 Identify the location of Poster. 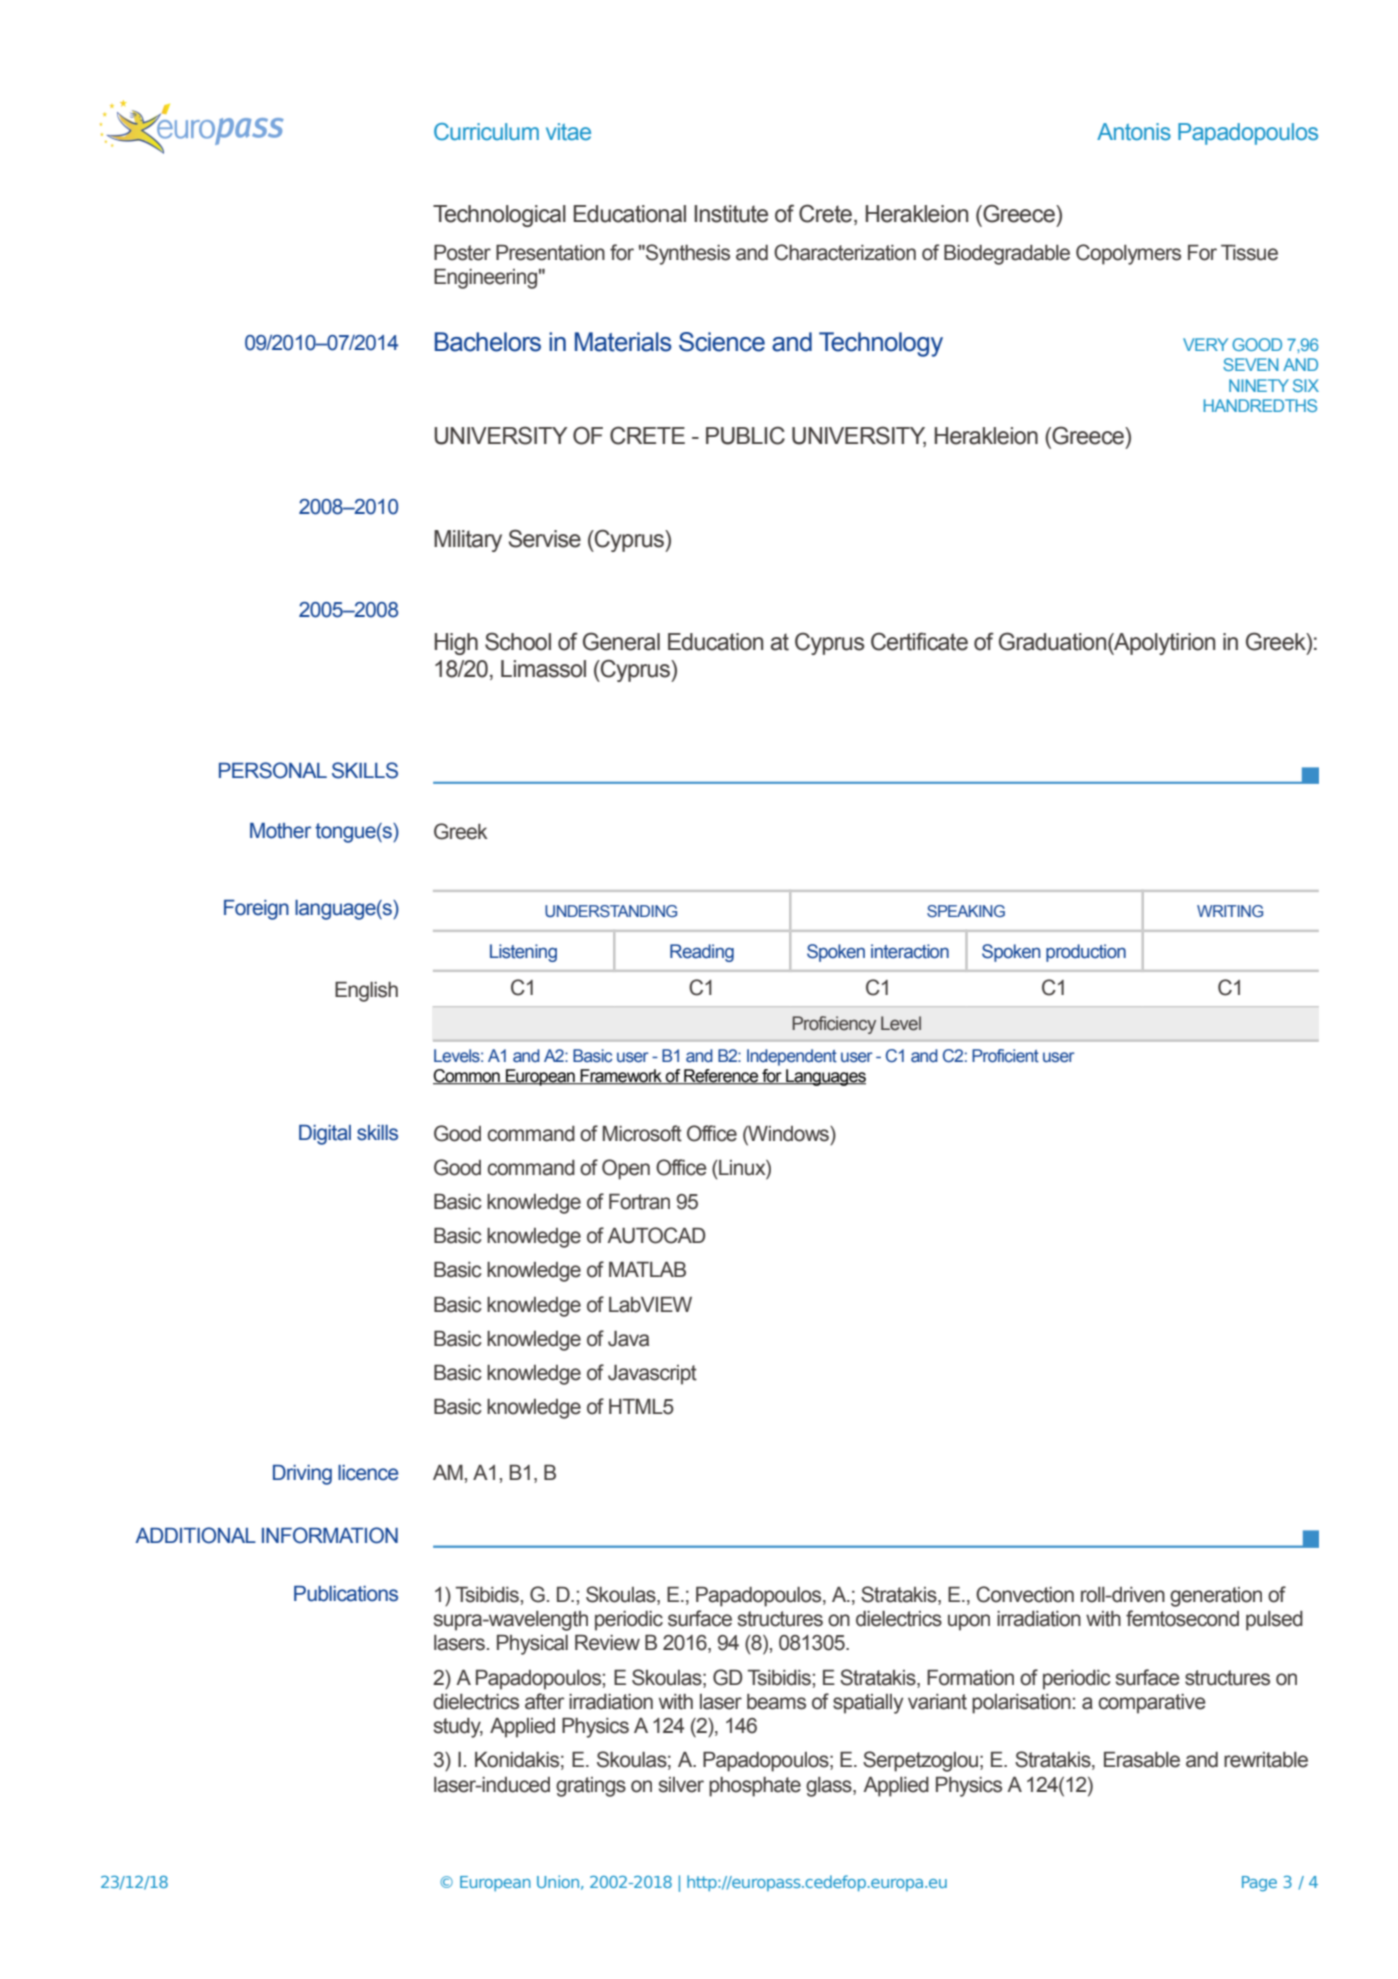
(462, 253).
